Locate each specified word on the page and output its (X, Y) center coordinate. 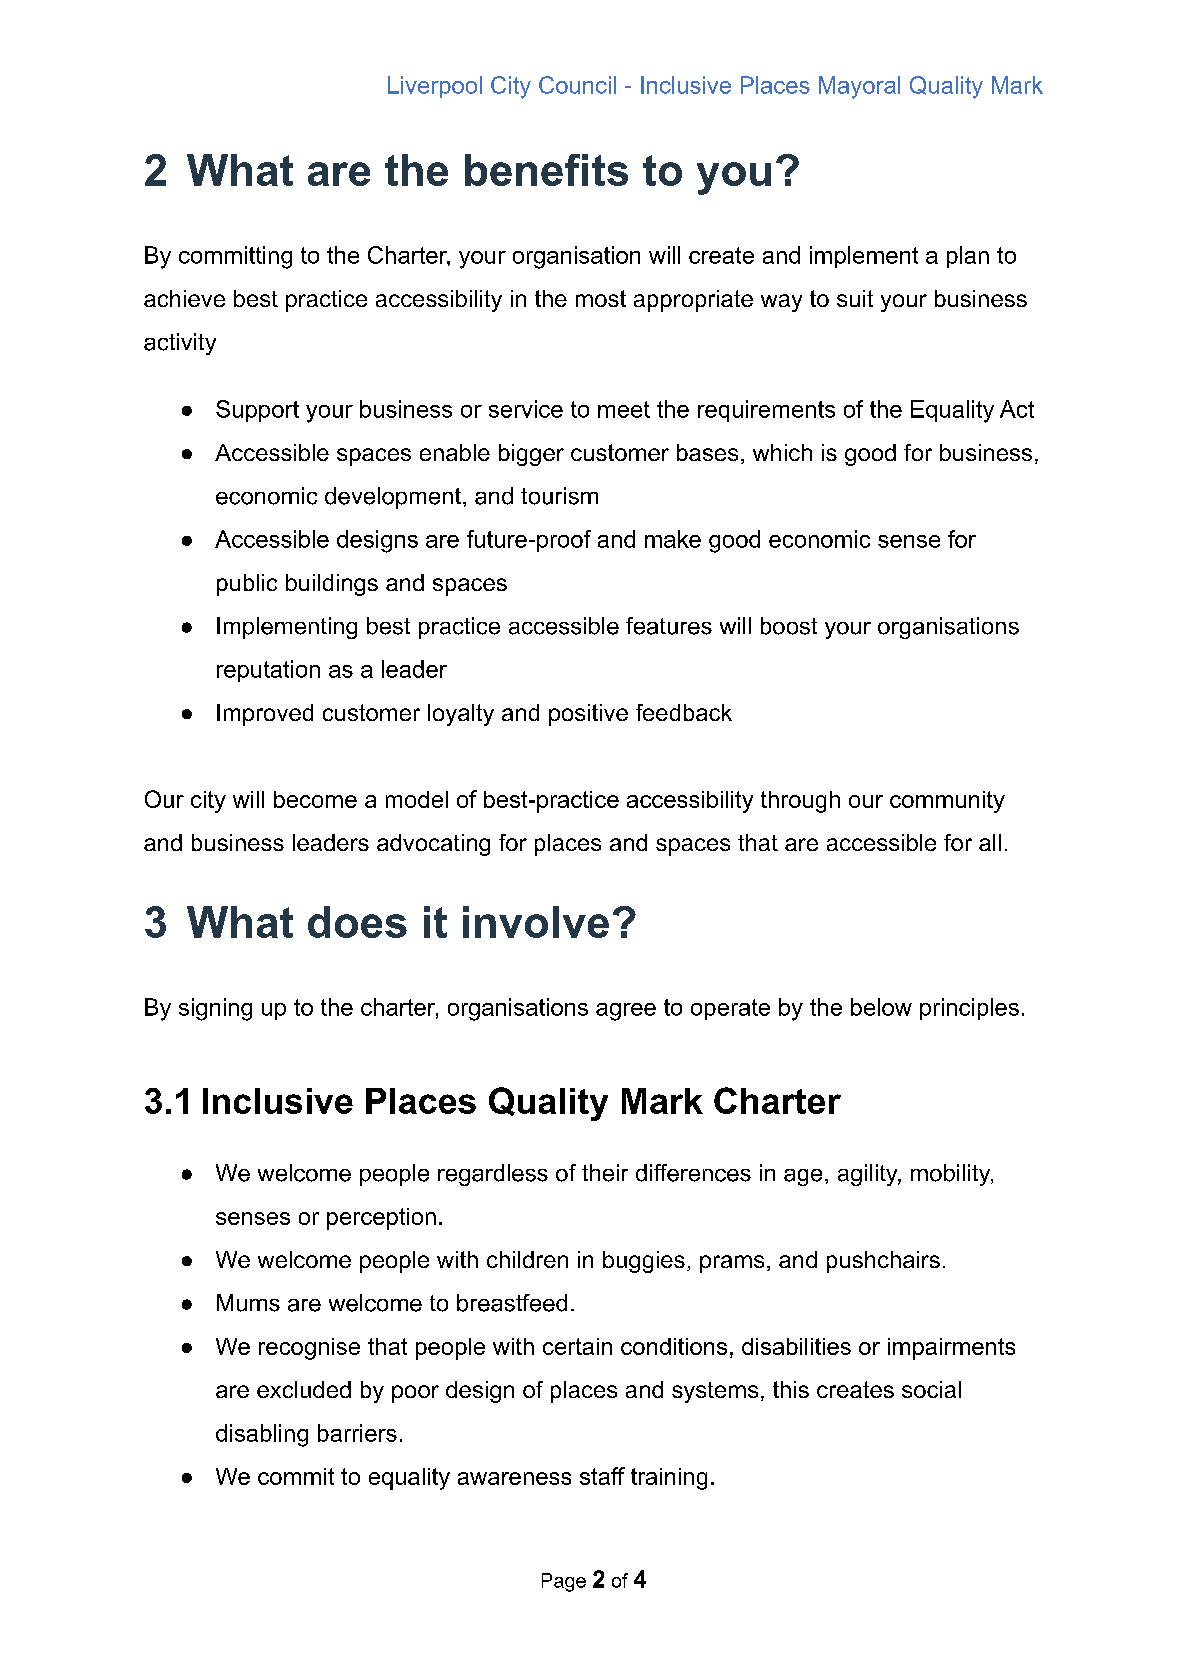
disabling (262, 1435)
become (315, 799)
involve (536, 922)
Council (577, 85)
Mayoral (859, 87)
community (947, 802)
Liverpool (435, 87)
